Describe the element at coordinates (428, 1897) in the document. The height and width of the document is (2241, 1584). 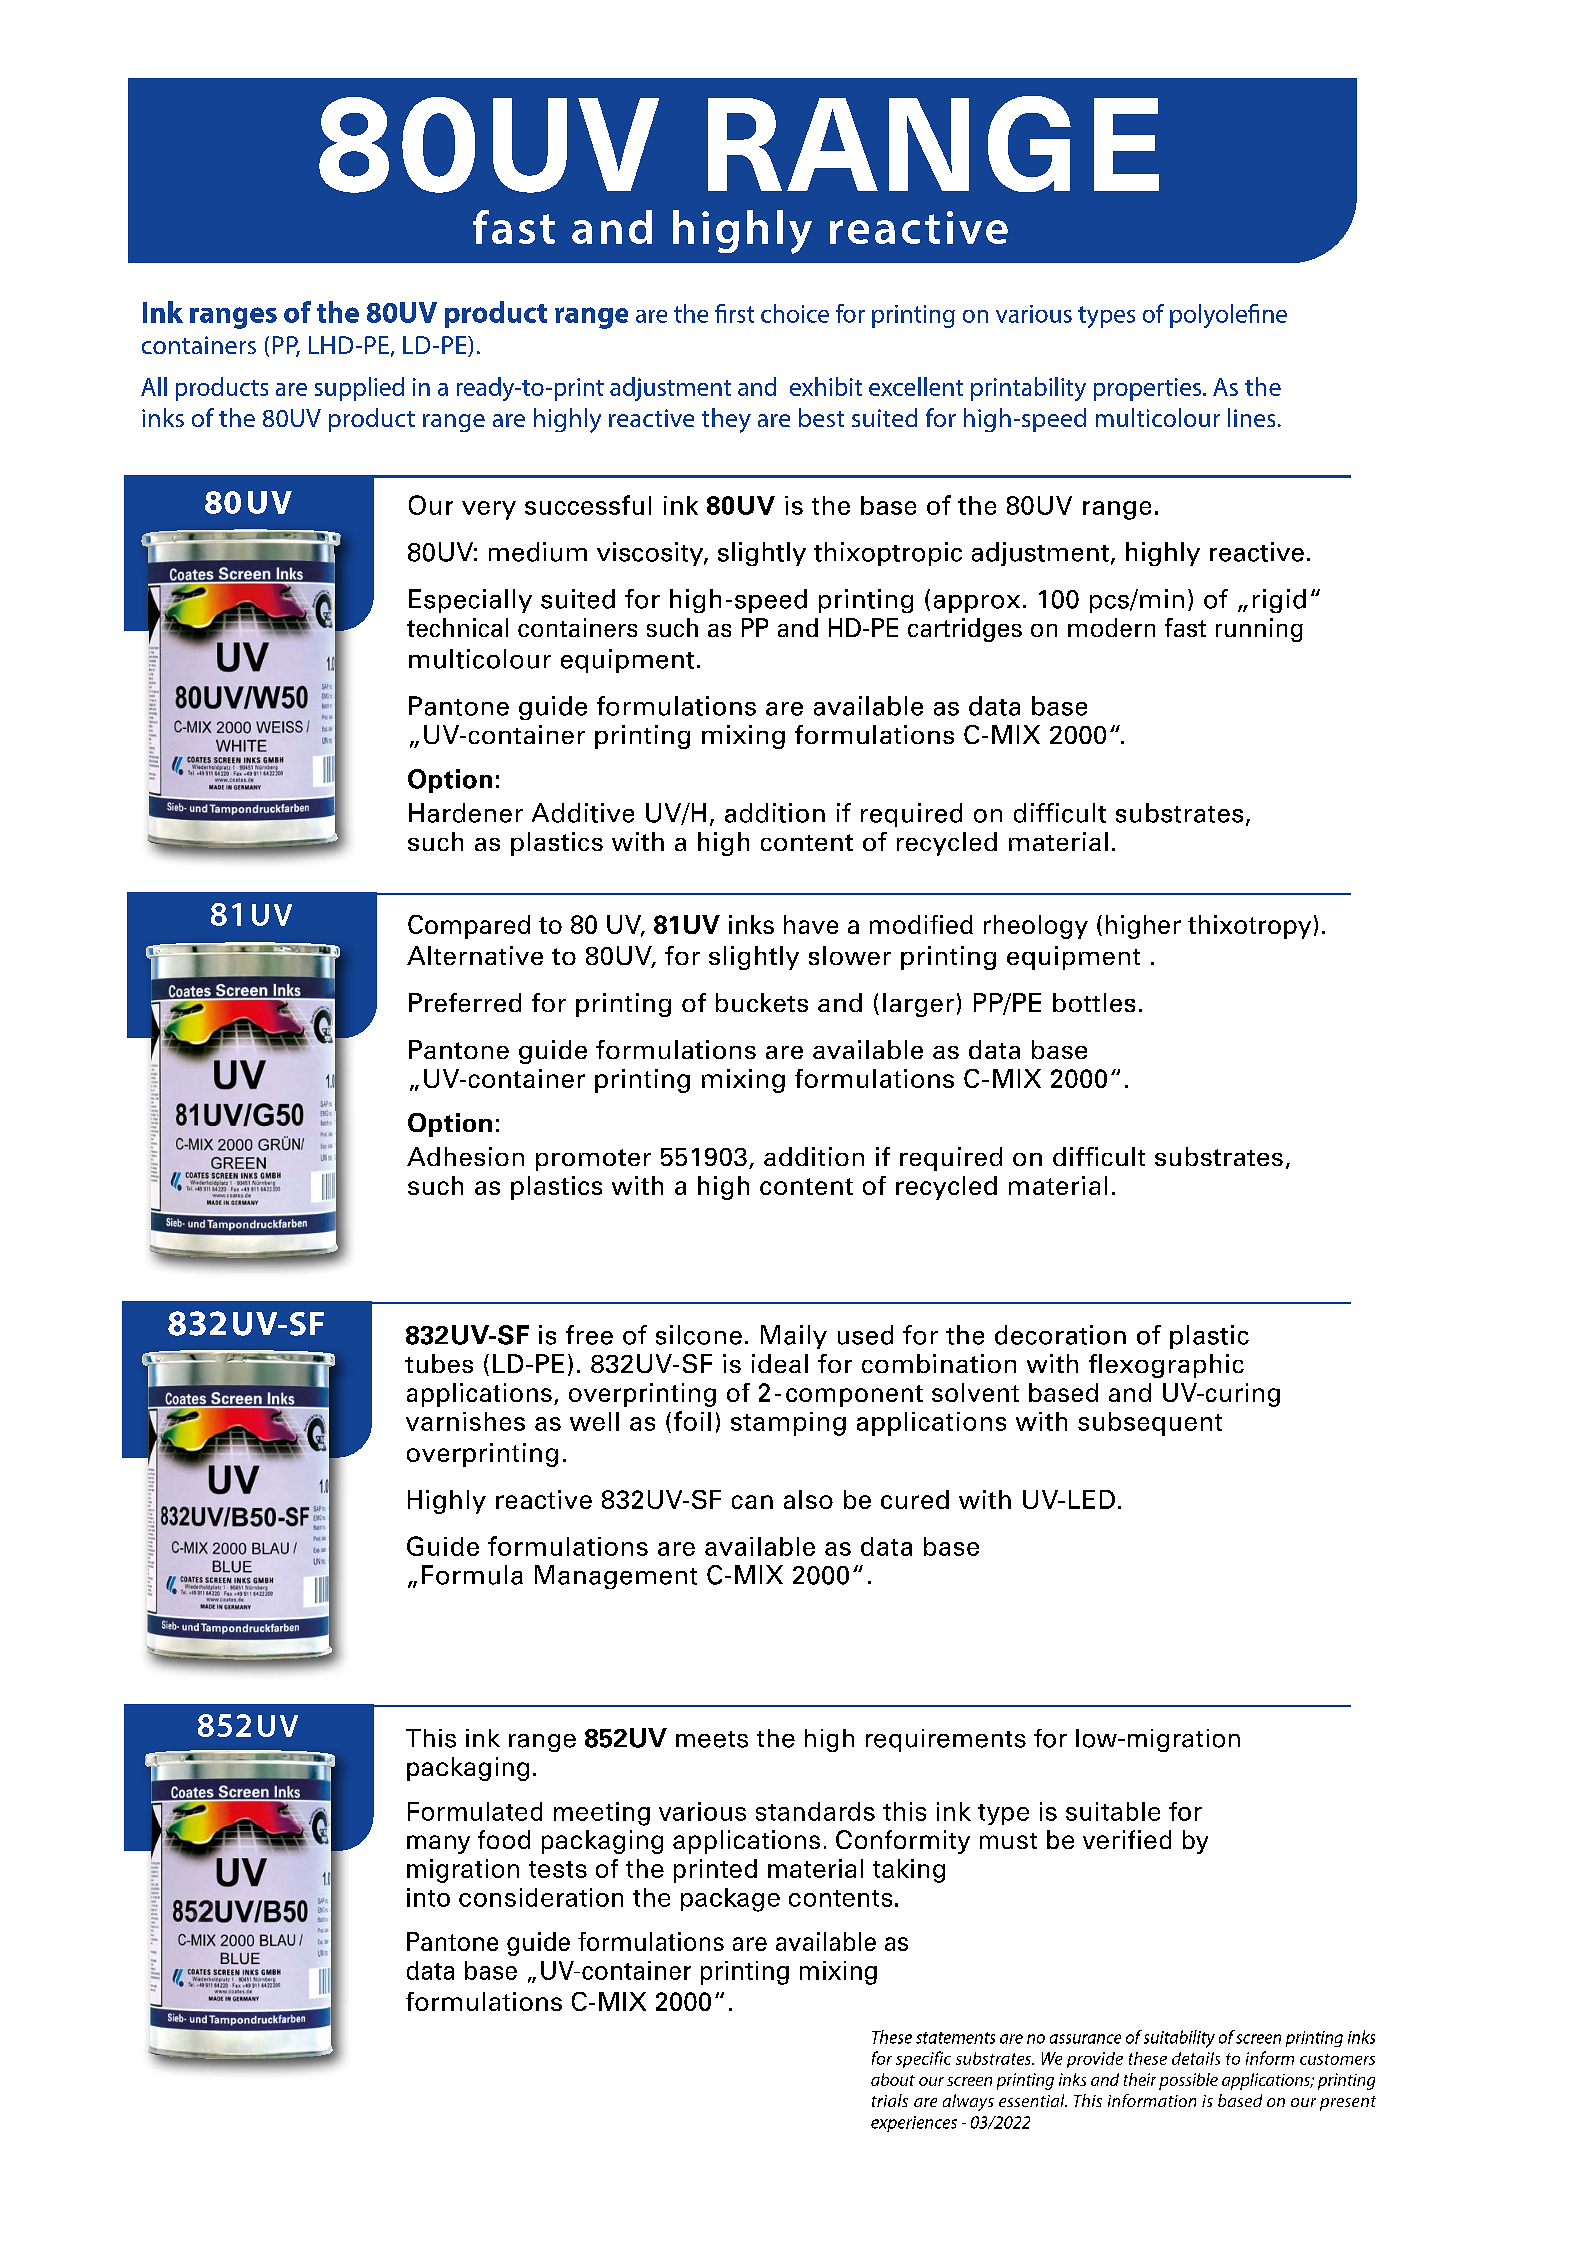
I see `into` at that location.
